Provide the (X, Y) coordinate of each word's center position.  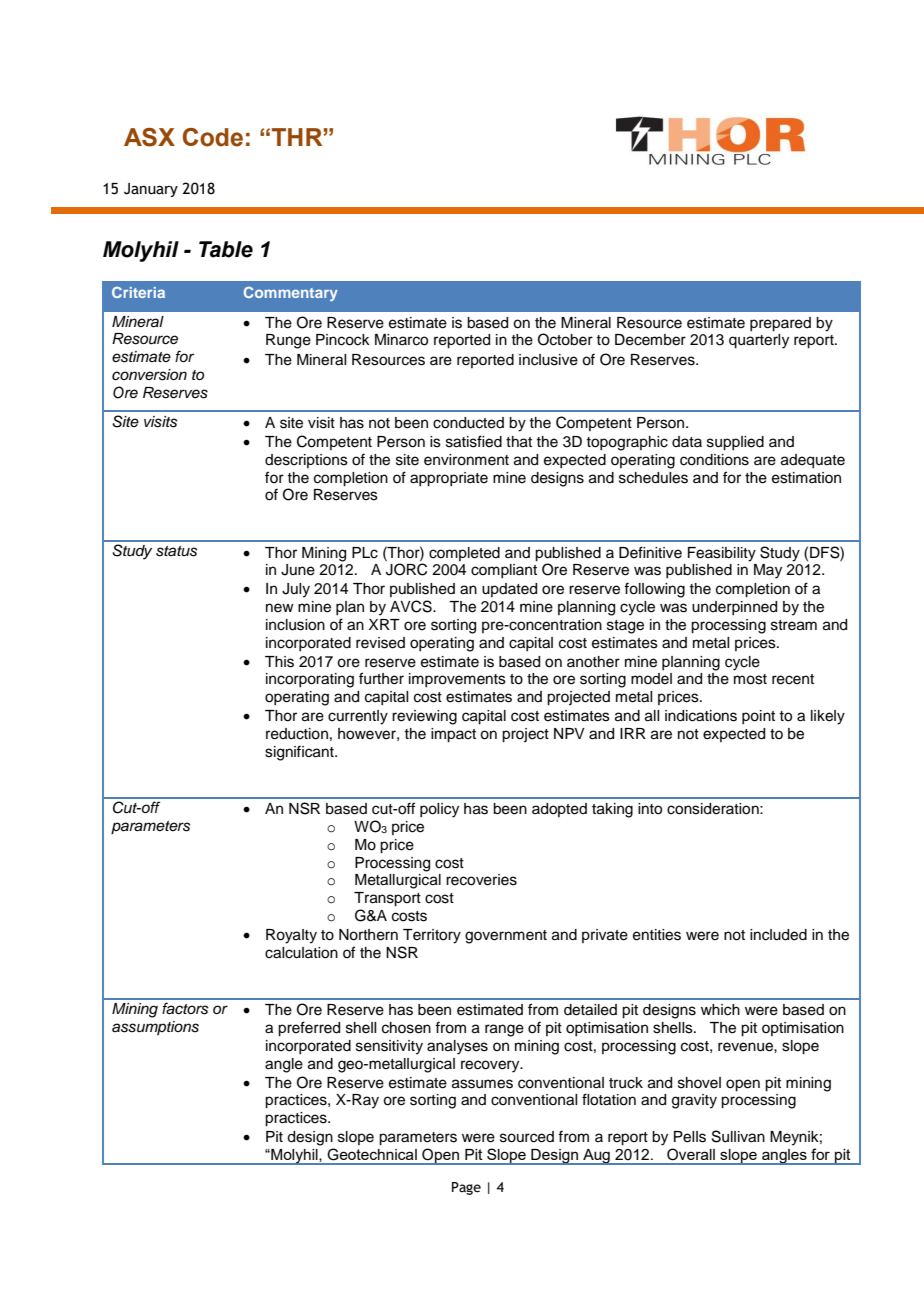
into (650, 809)
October (565, 339)
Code (213, 137)
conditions (714, 460)
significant (300, 753)
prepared (780, 324)
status (176, 551)
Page (466, 1188)
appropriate (449, 479)
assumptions (155, 1028)
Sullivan (738, 1136)
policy (439, 810)
